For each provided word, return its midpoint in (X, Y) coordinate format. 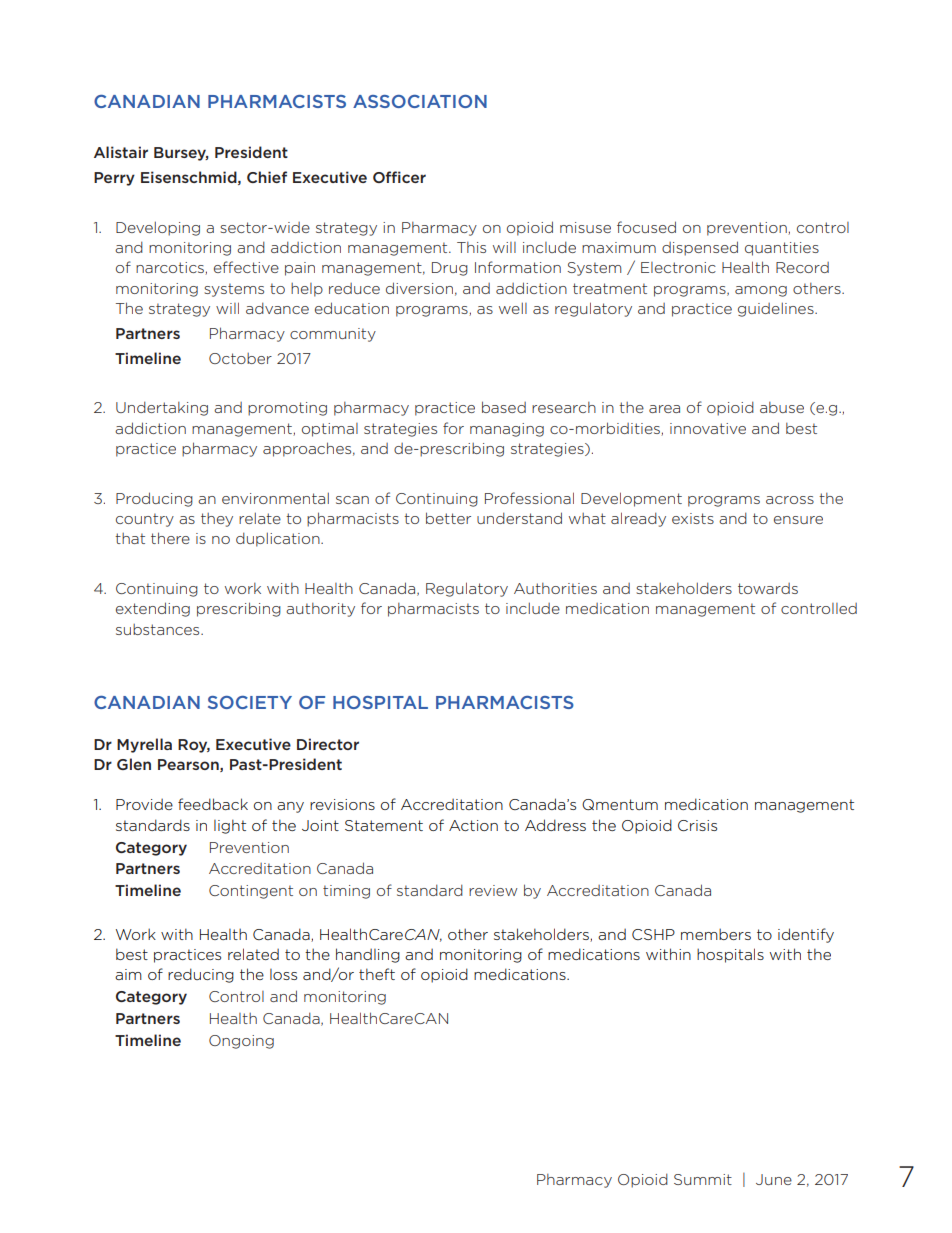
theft (377, 974)
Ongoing (241, 1042)
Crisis (697, 825)
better (448, 518)
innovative (708, 428)
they (217, 520)
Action (473, 825)
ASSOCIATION (420, 101)
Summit (703, 1179)
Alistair (121, 152)
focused (646, 227)
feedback (213, 804)
